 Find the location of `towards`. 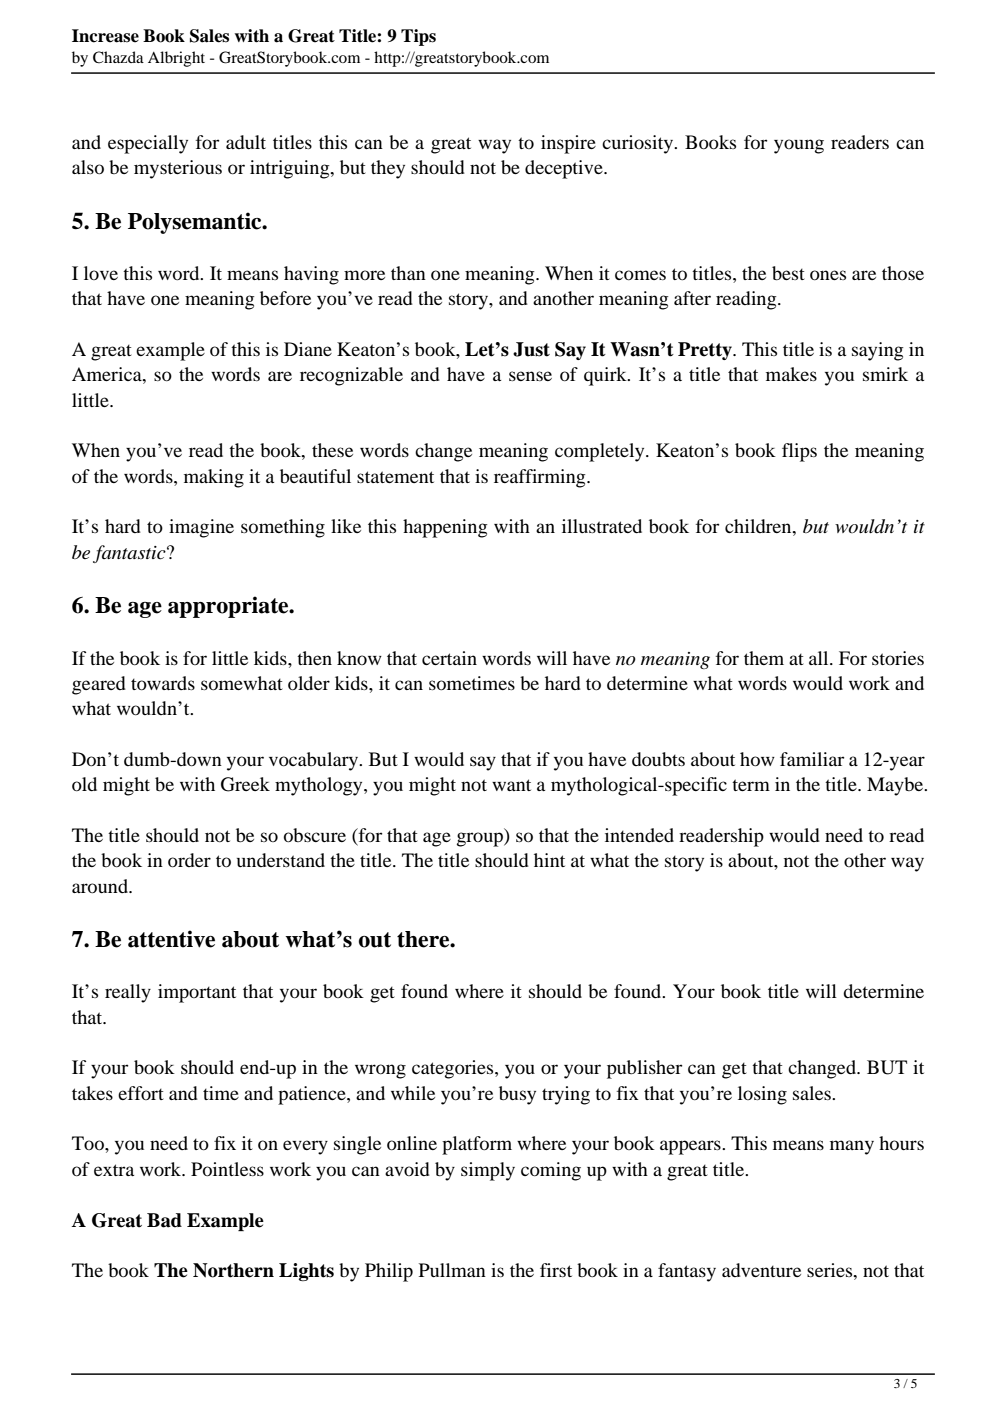

towards is located at coordinates (163, 683).
